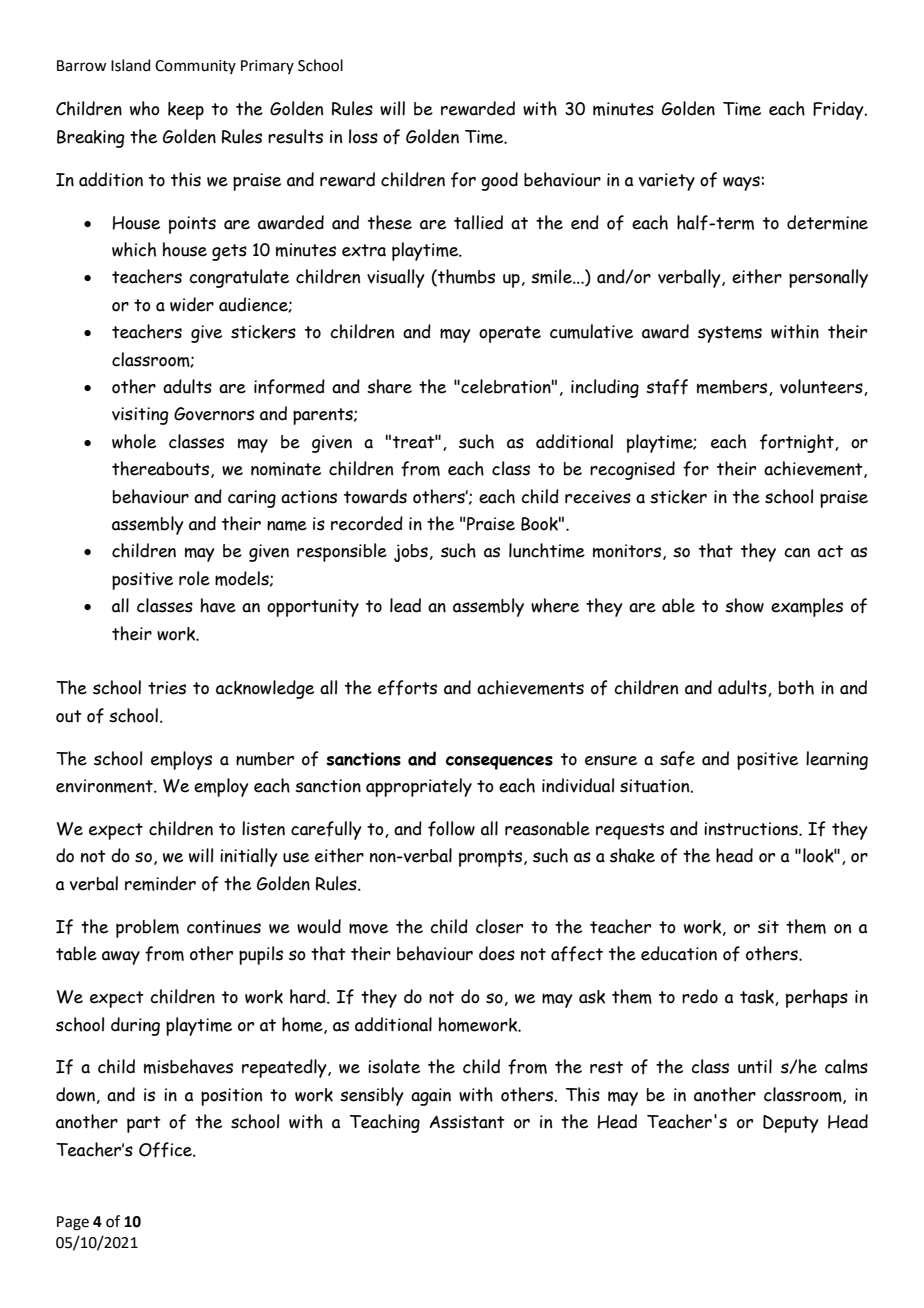 This screenshot has width=924, height=1308. What do you see at coordinates (744, 605) in the screenshot?
I see `show` at bounding box center [744, 605].
